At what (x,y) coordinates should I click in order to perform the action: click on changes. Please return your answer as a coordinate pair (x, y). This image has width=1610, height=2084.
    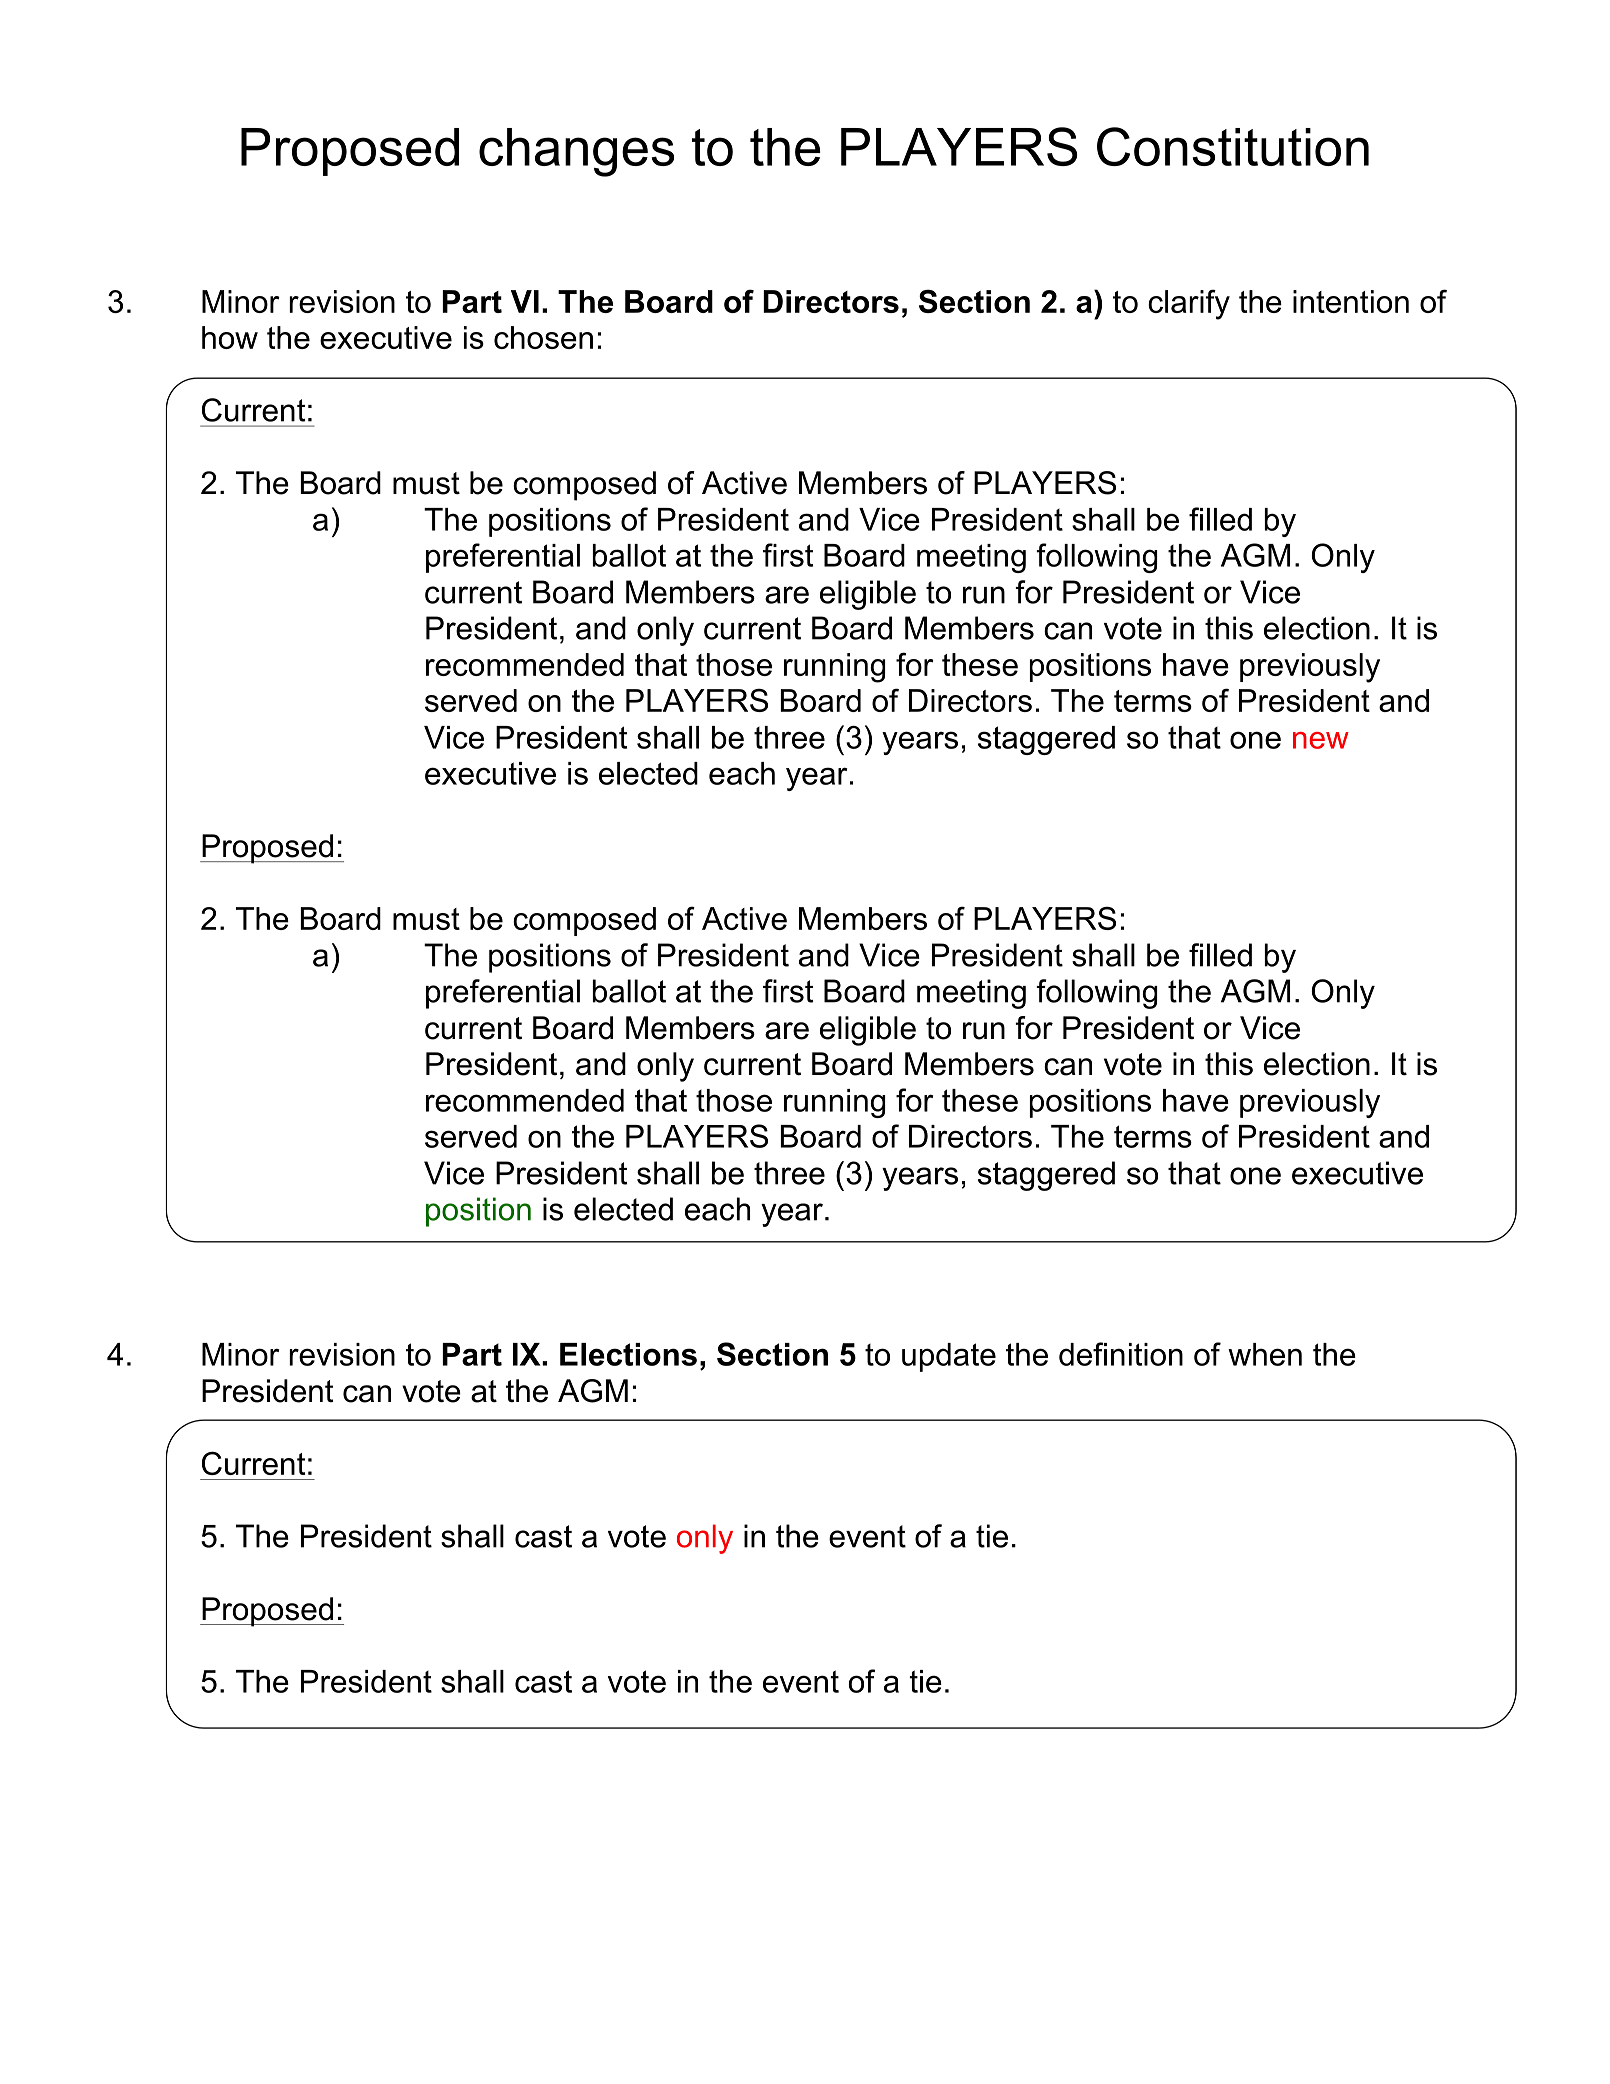
    Looking at the image, I should click on (576, 152).
